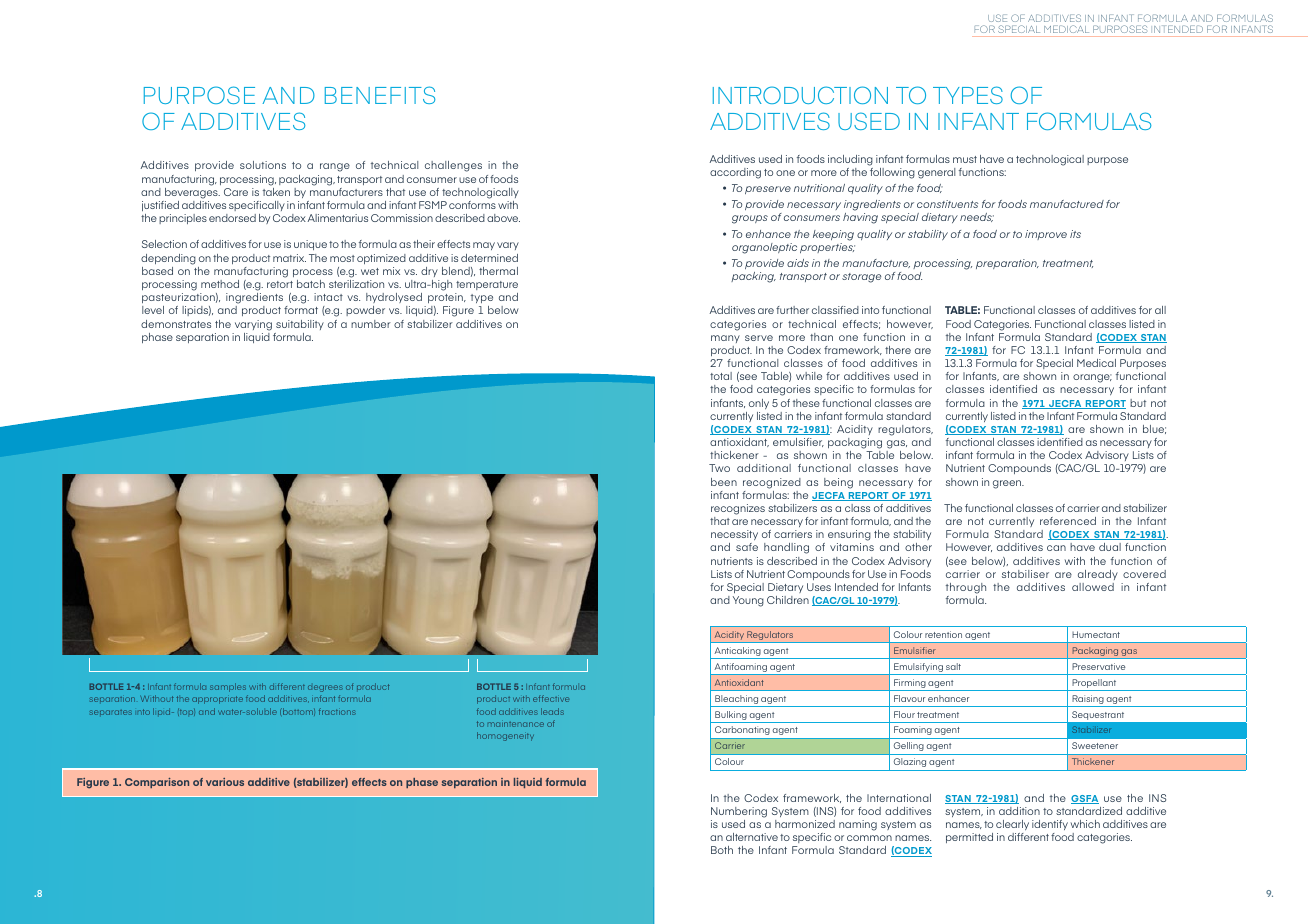  I want to click on suitability, so click(300, 325).
